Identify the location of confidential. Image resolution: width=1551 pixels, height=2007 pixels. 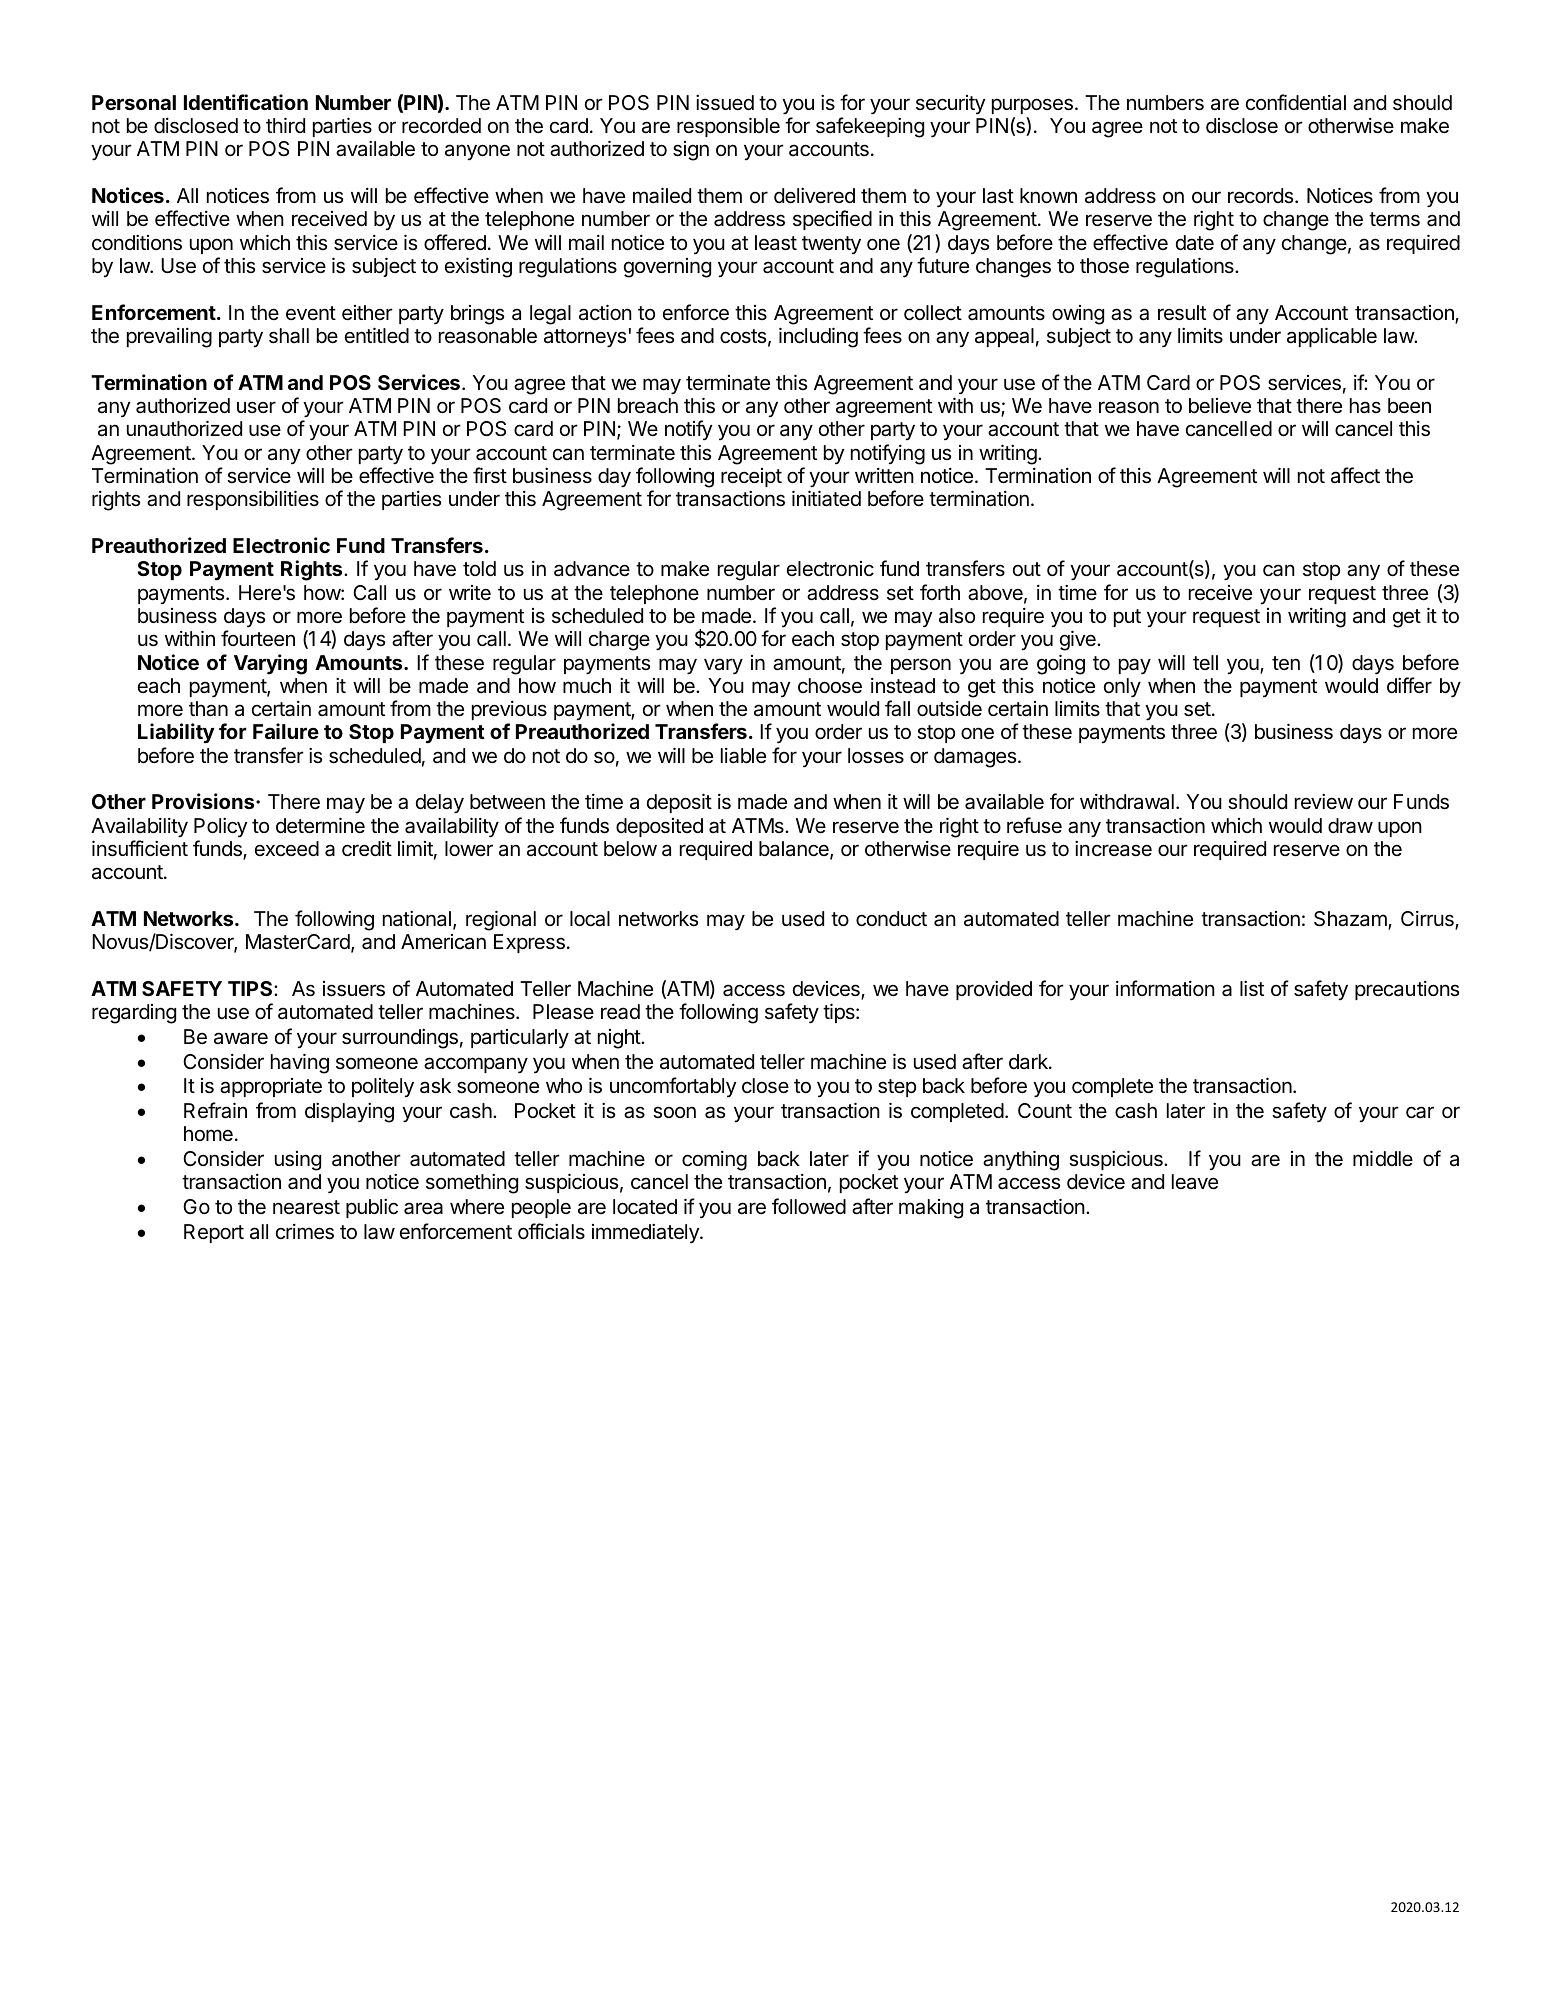
(1296, 102).
